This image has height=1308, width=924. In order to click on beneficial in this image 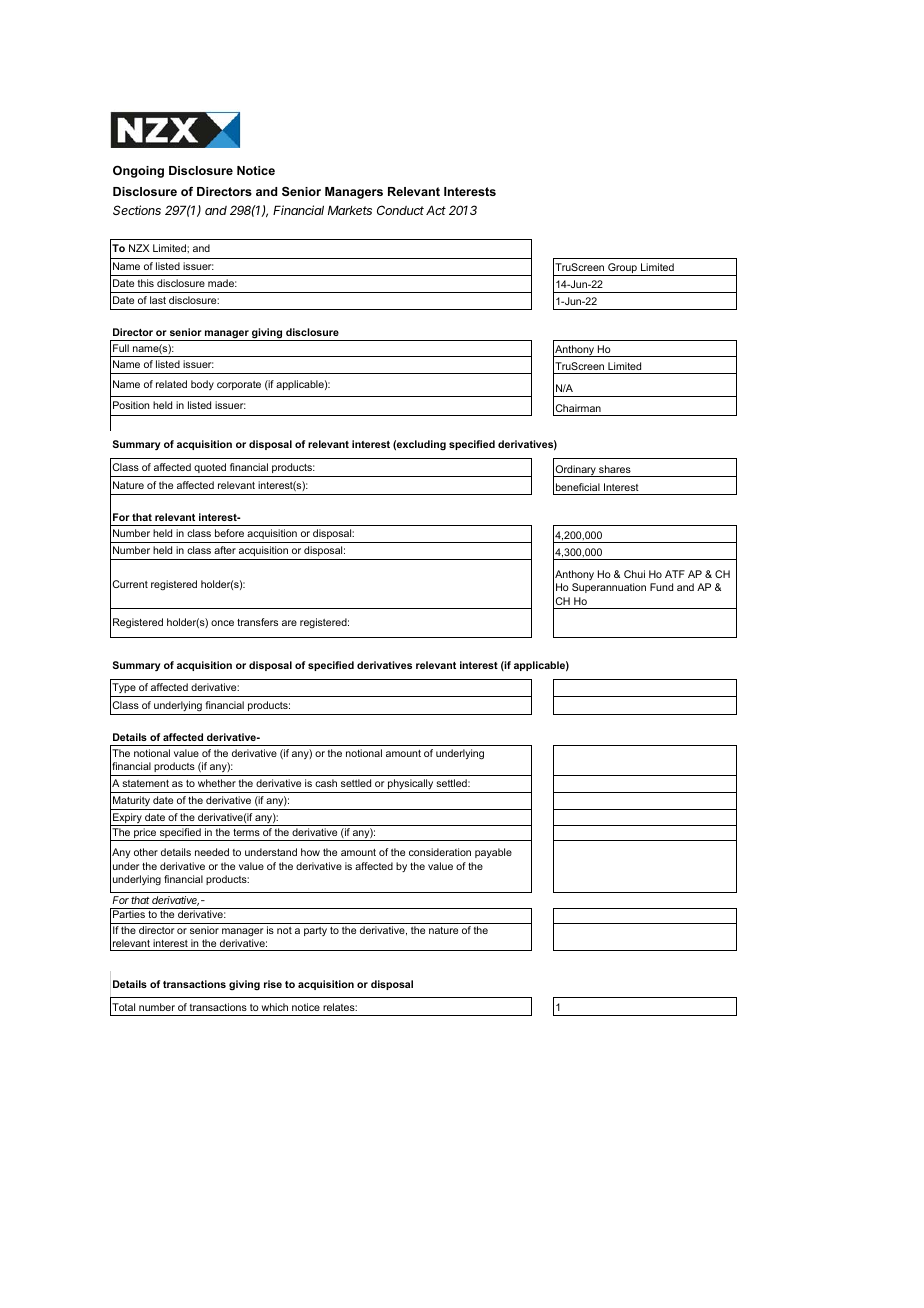, I will do `click(578, 487)`.
